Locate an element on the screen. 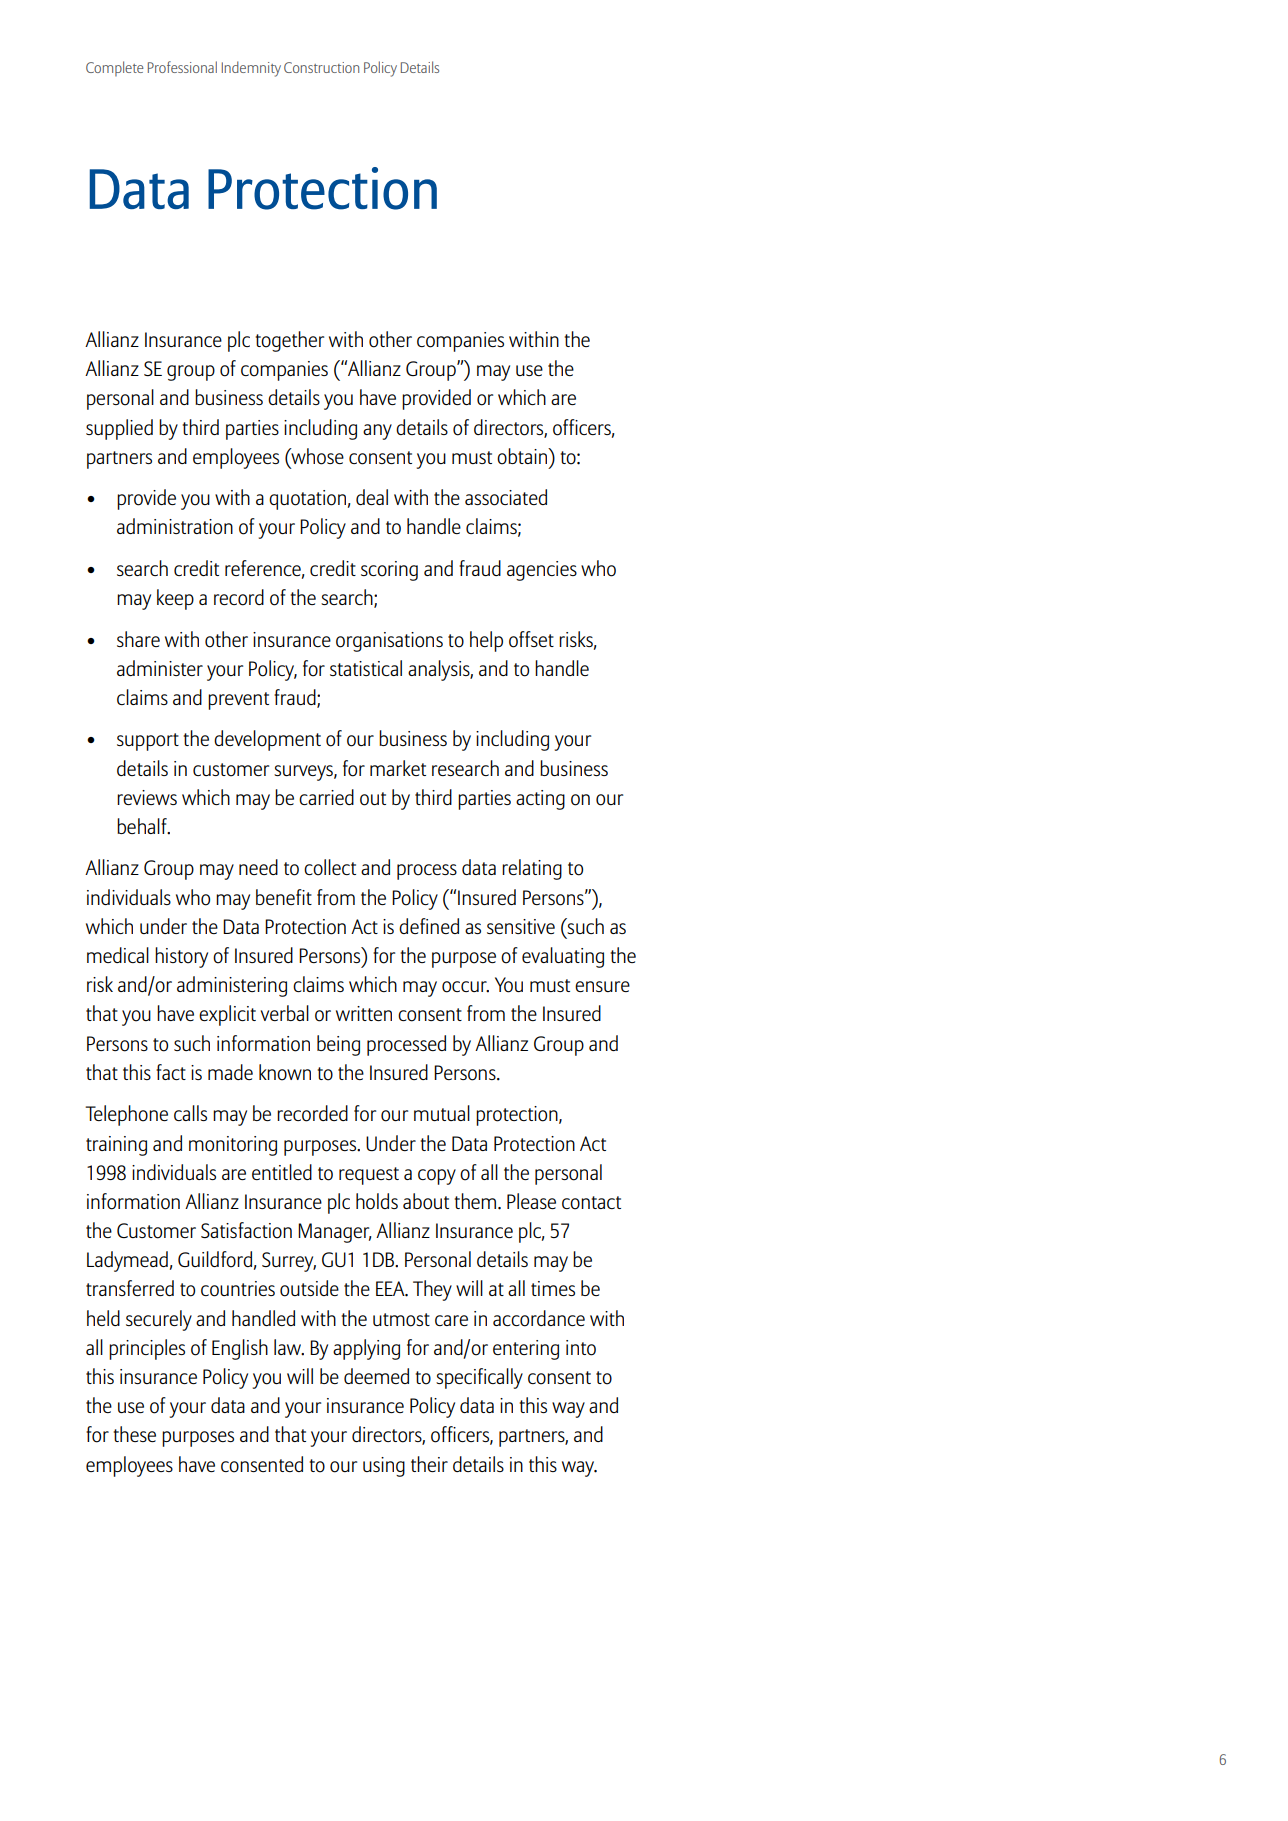 Image resolution: width=1288 pixels, height=1821 pixels. obtain is located at coordinates (523, 456).
